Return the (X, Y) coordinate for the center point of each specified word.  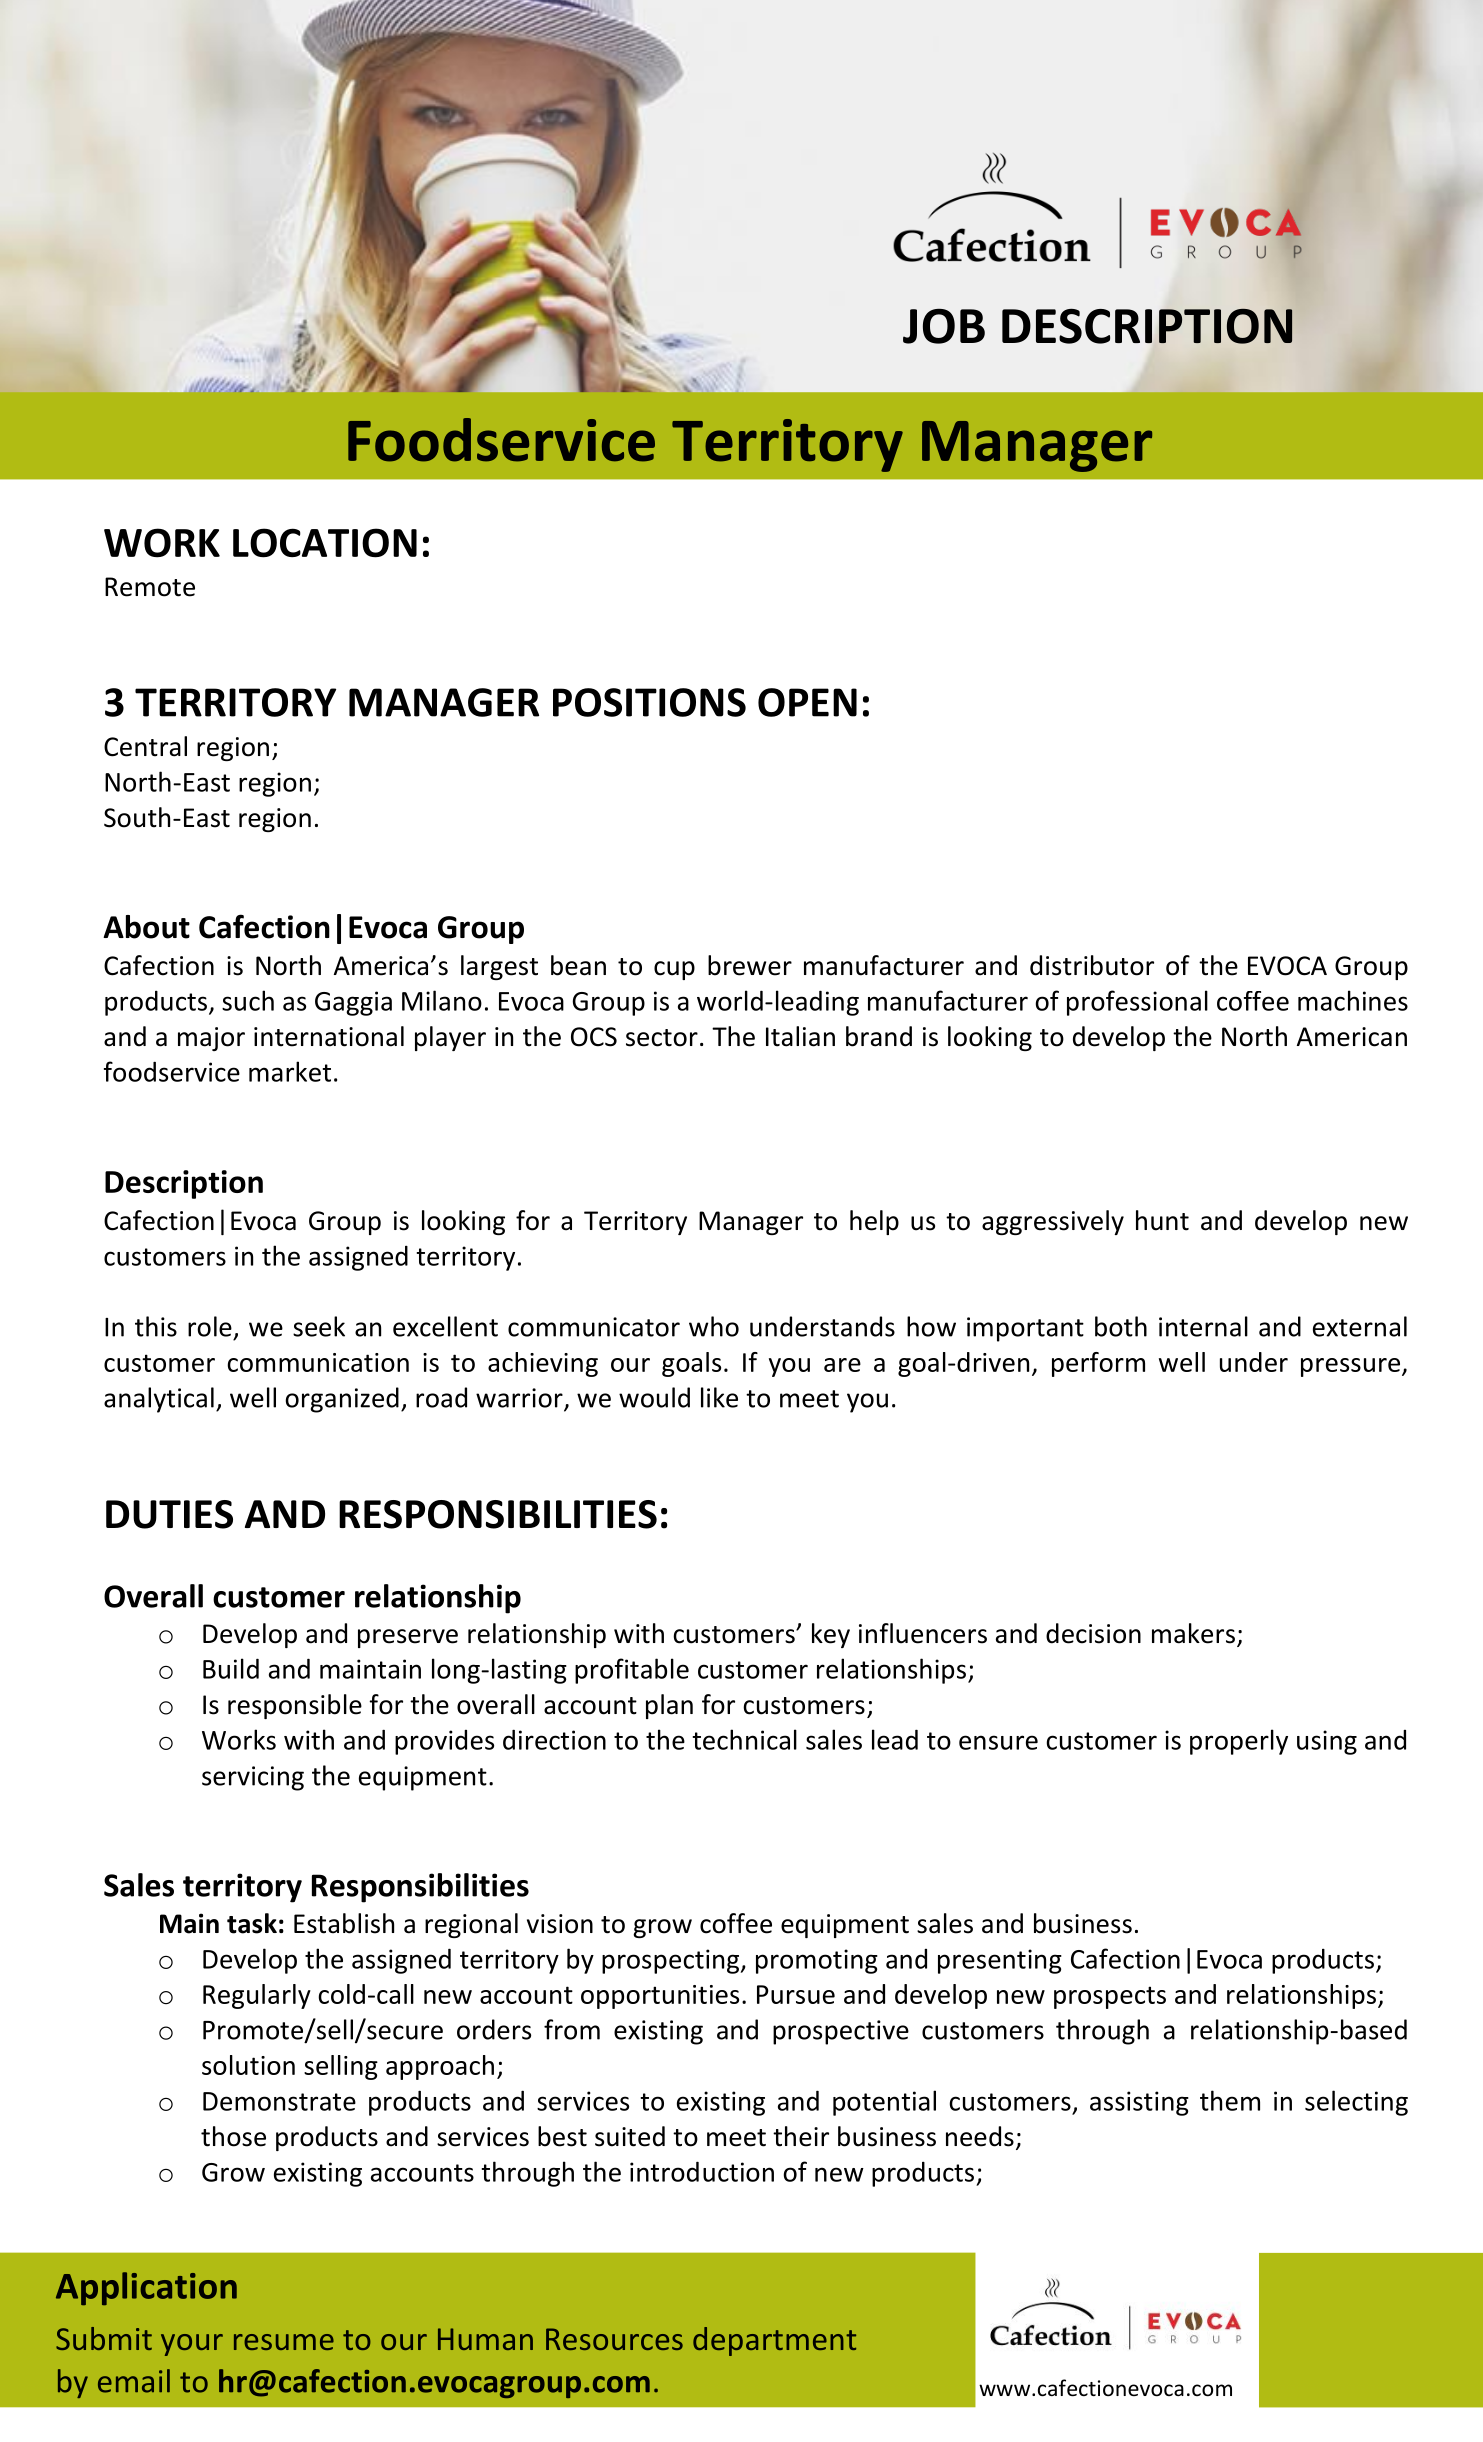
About (146, 927)
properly (1239, 1742)
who (714, 1326)
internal (1203, 1326)
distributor (1092, 965)
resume (284, 2342)
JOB (944, 326)
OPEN (807, 702)
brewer (750, 965)
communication (318, 1362)
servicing (253, 1778)
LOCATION (325, 543)
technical (744, 1739)
